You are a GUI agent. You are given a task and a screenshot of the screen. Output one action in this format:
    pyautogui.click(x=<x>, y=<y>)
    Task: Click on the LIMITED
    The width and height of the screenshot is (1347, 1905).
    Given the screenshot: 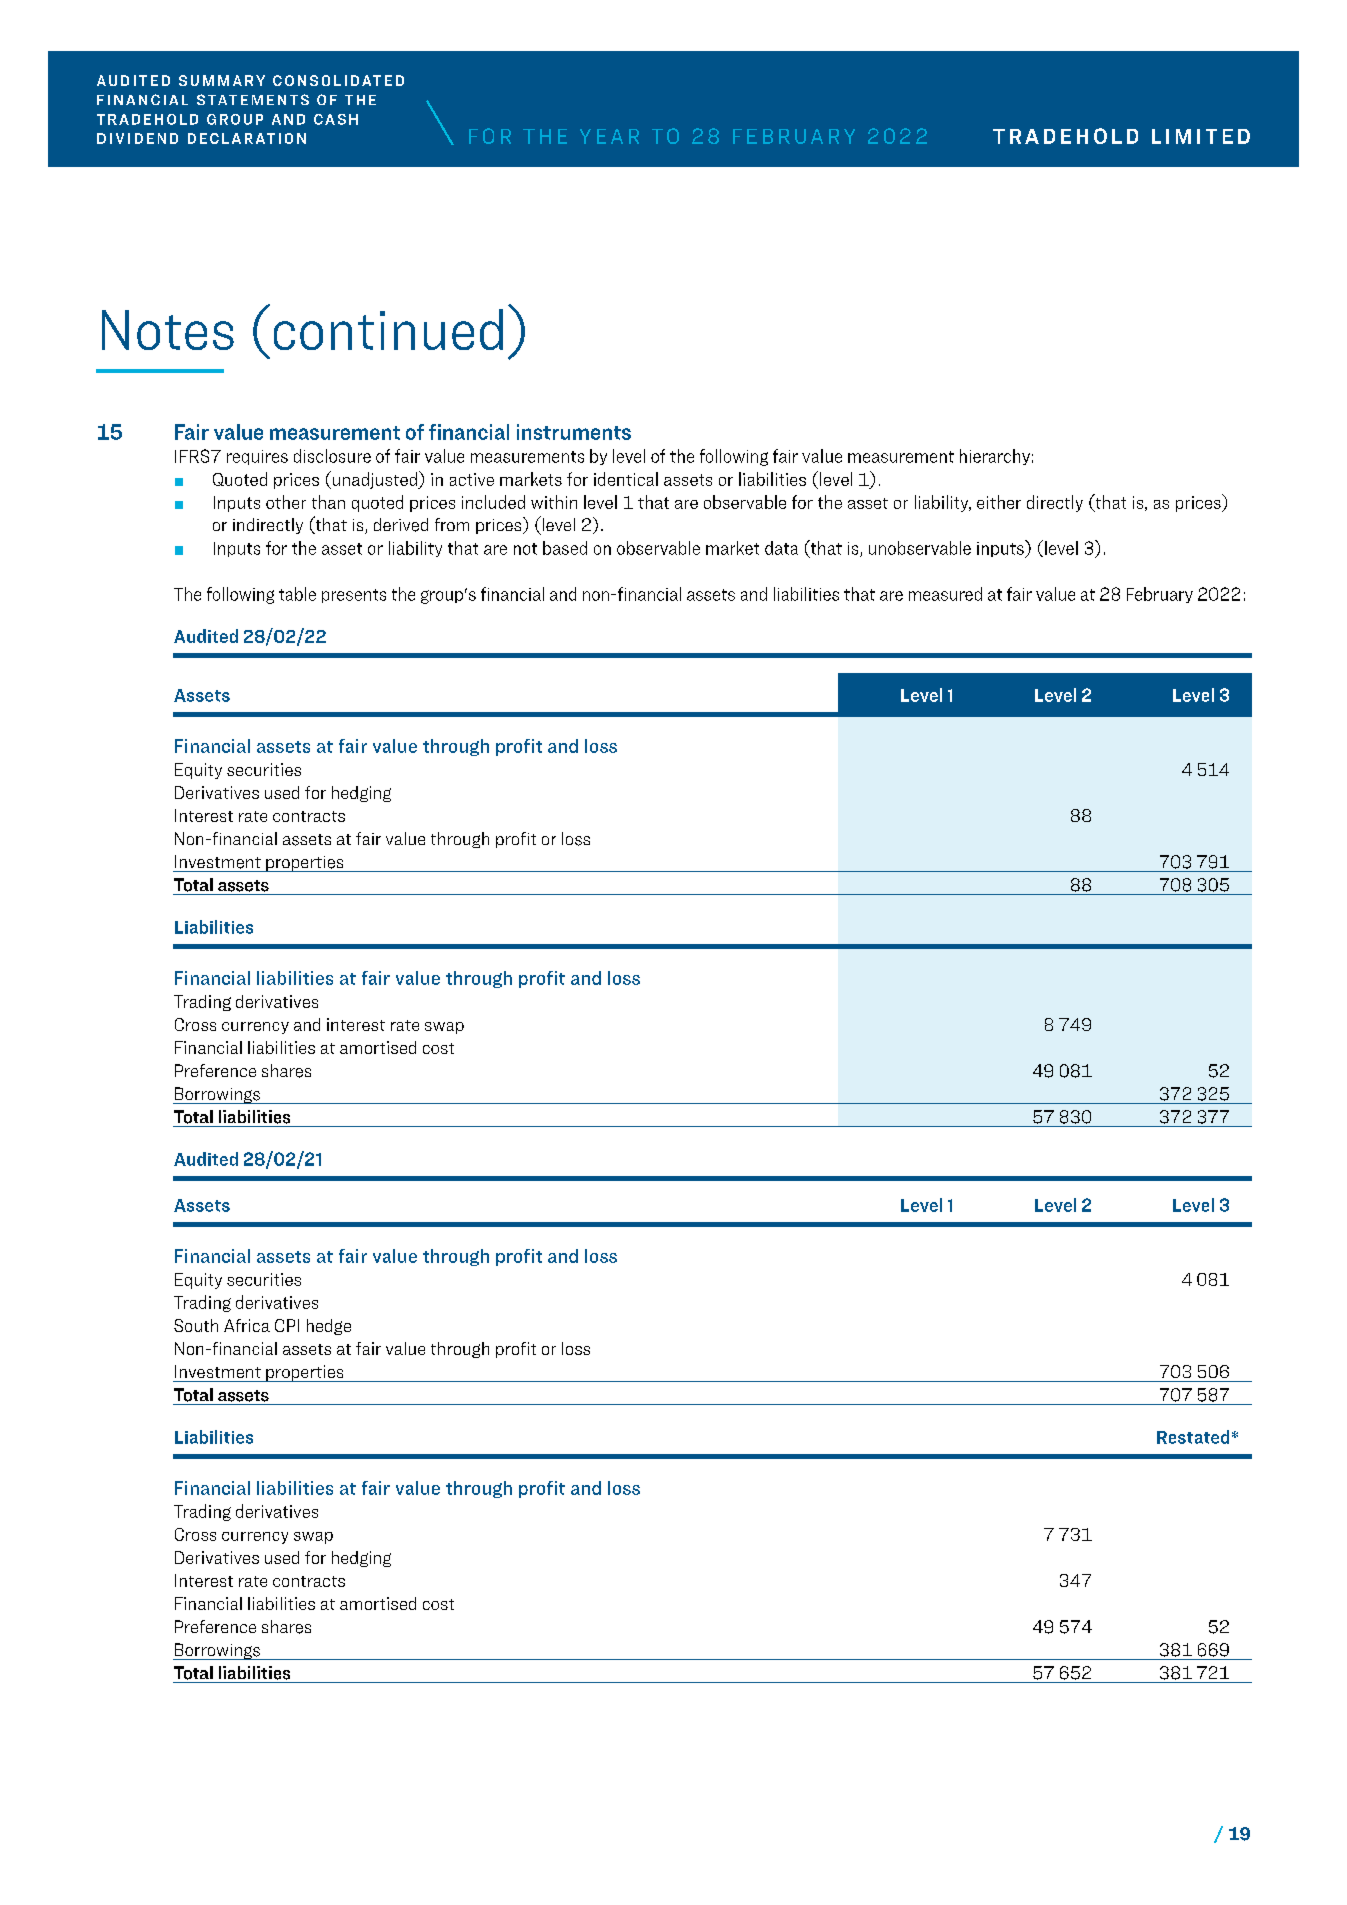 What is the action you would take?
    pyautogui.click(x=1201, y=136)
